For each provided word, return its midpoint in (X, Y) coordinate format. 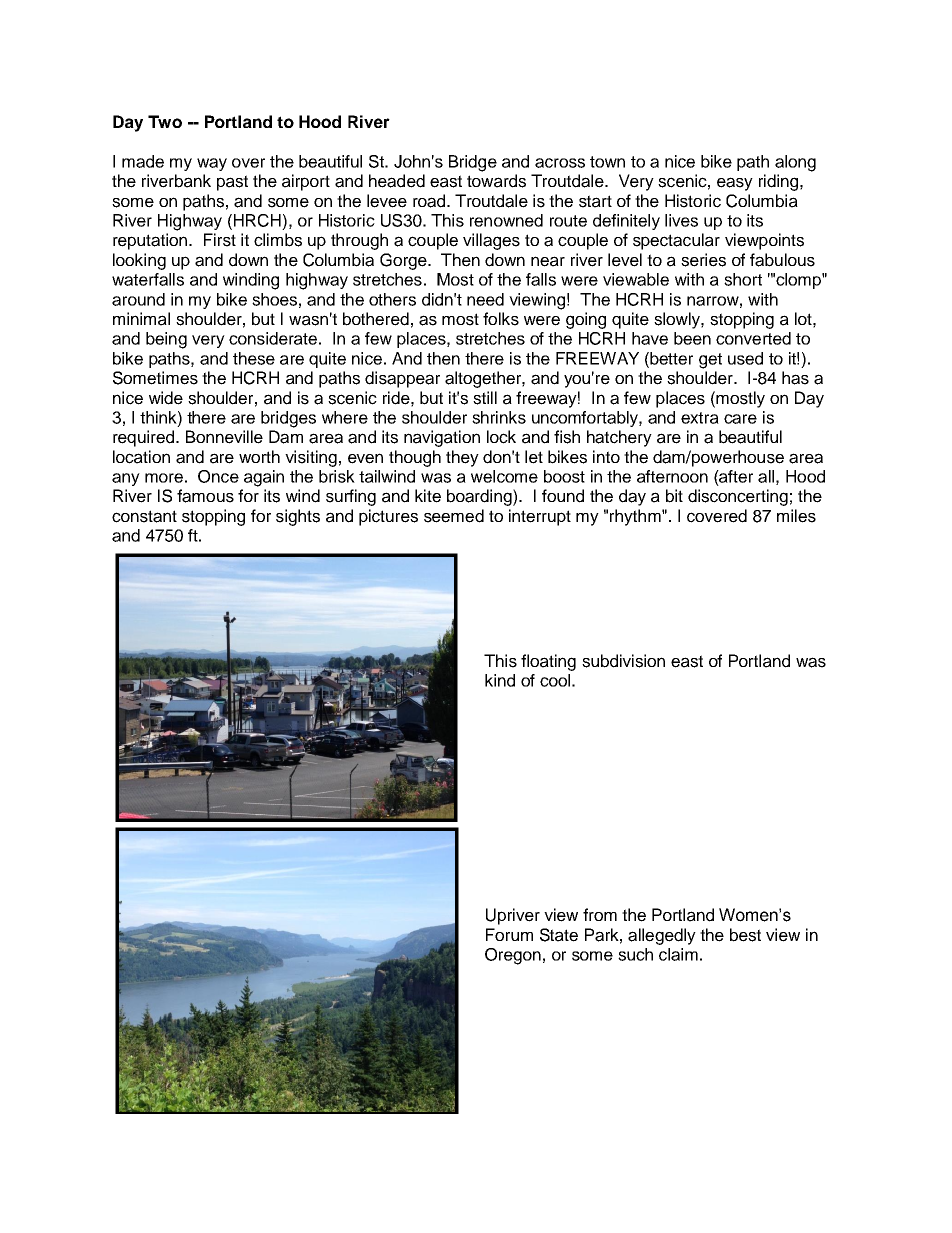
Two (165, 121)
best (745, 935)
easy (735, 184)
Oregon (513, 956)
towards (496, 181)
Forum (509, 934)
